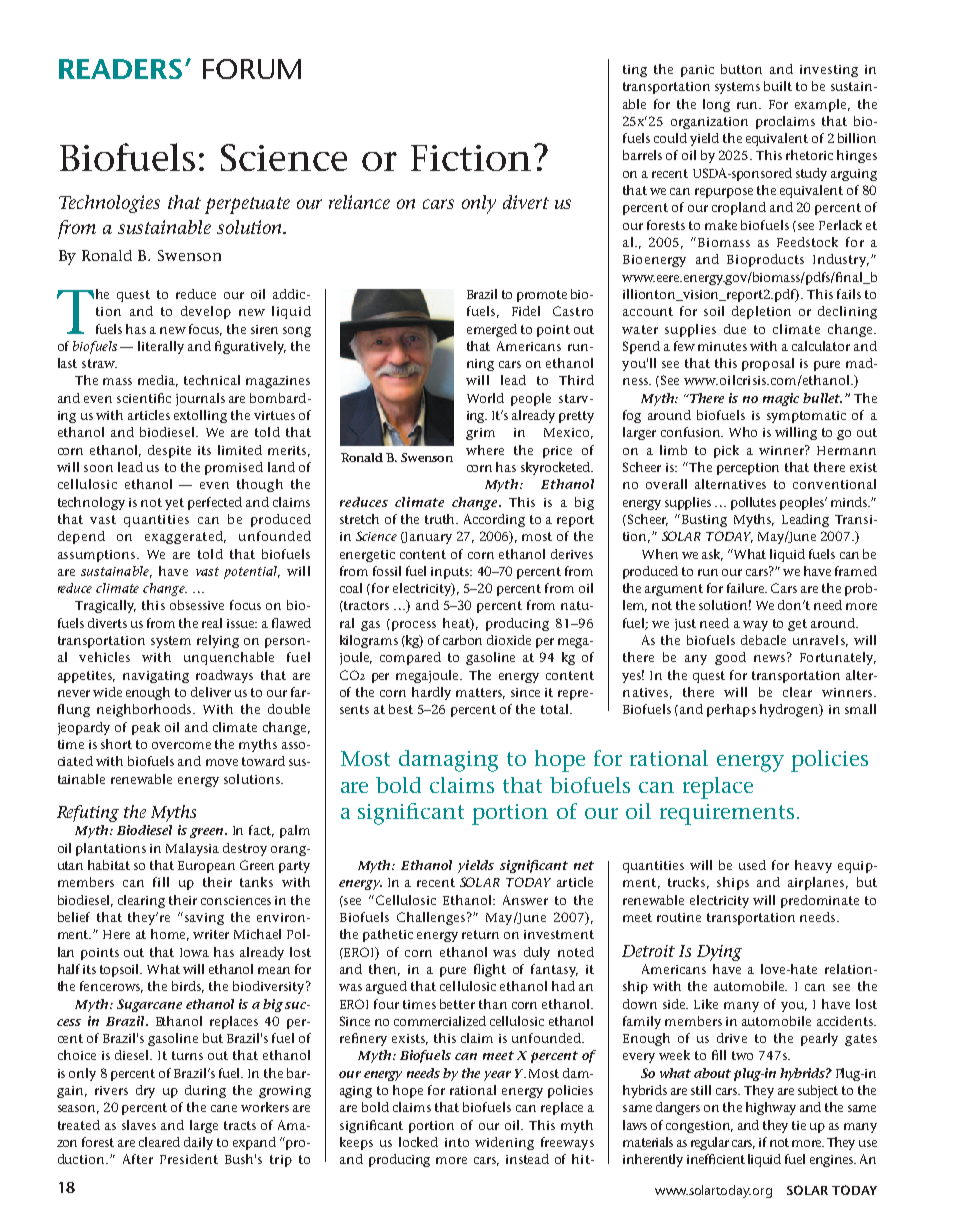 The image size is (962, 1232). I want to click on emerged, so click(492, 330).
